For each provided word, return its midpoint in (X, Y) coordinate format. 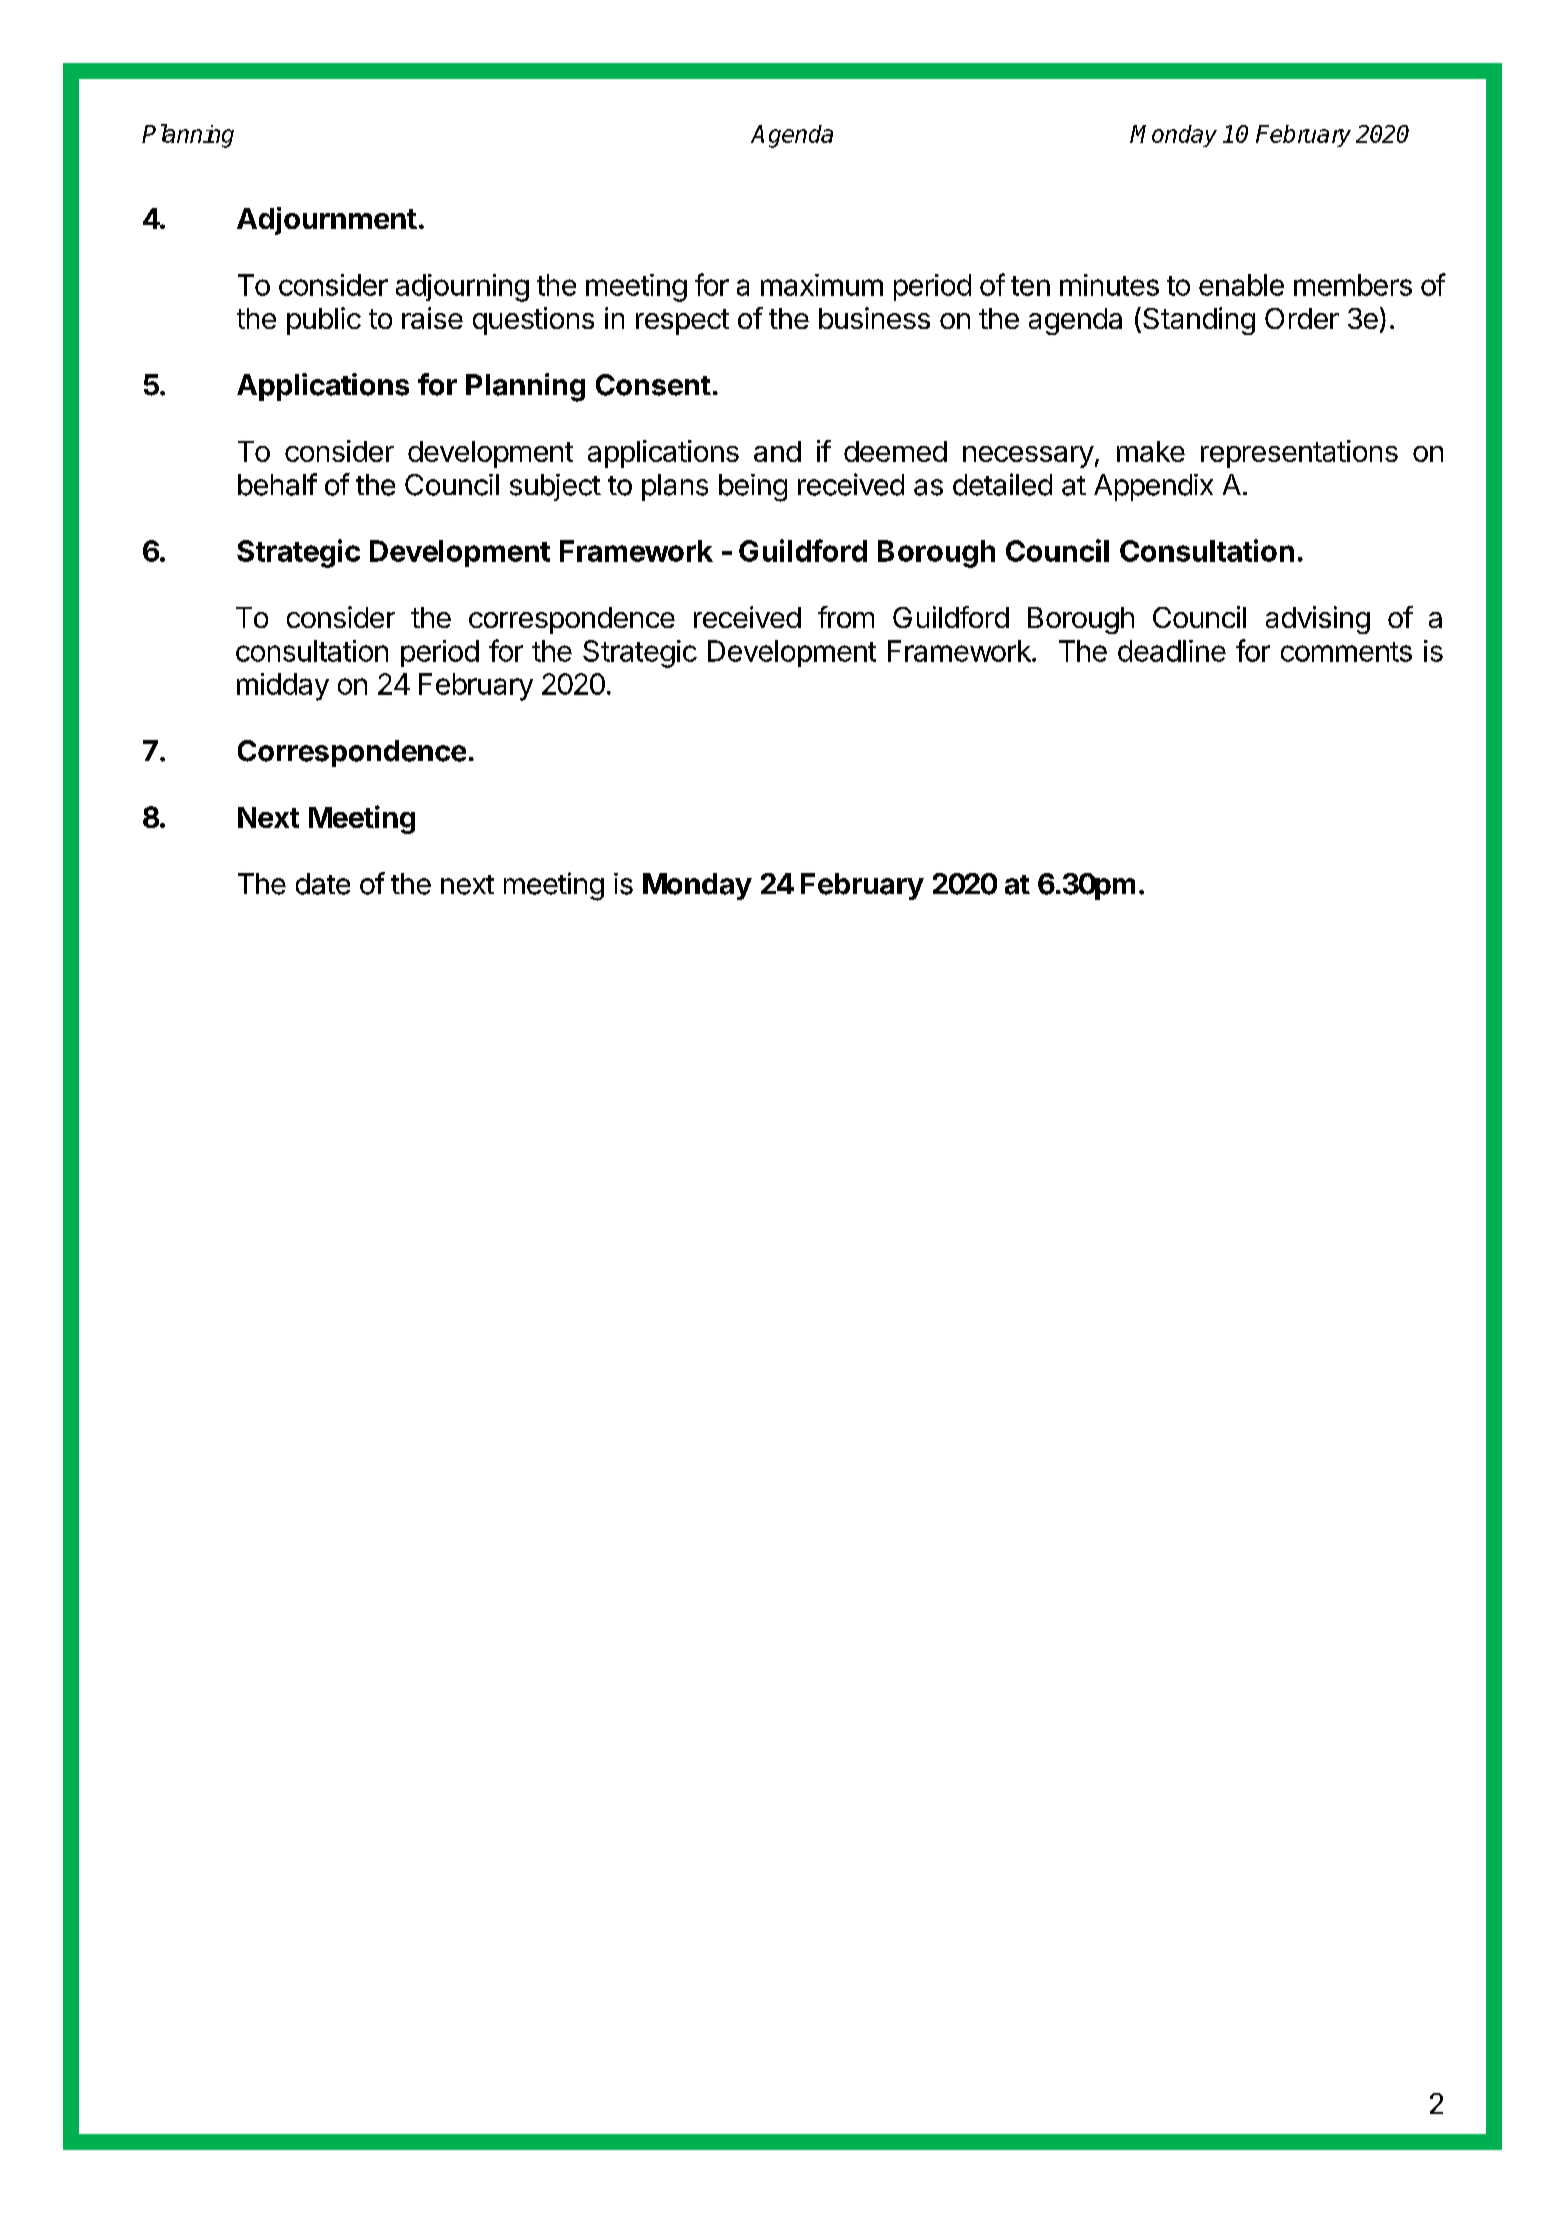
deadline (1172, 651)
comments (1346, 652)
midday (283, 687)
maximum (822, 285)
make (1151, 451)
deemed (895, 451)
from (846, 617)
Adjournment (327, 221)
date (323, 884)
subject (555, 487)
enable (1241, 285)
